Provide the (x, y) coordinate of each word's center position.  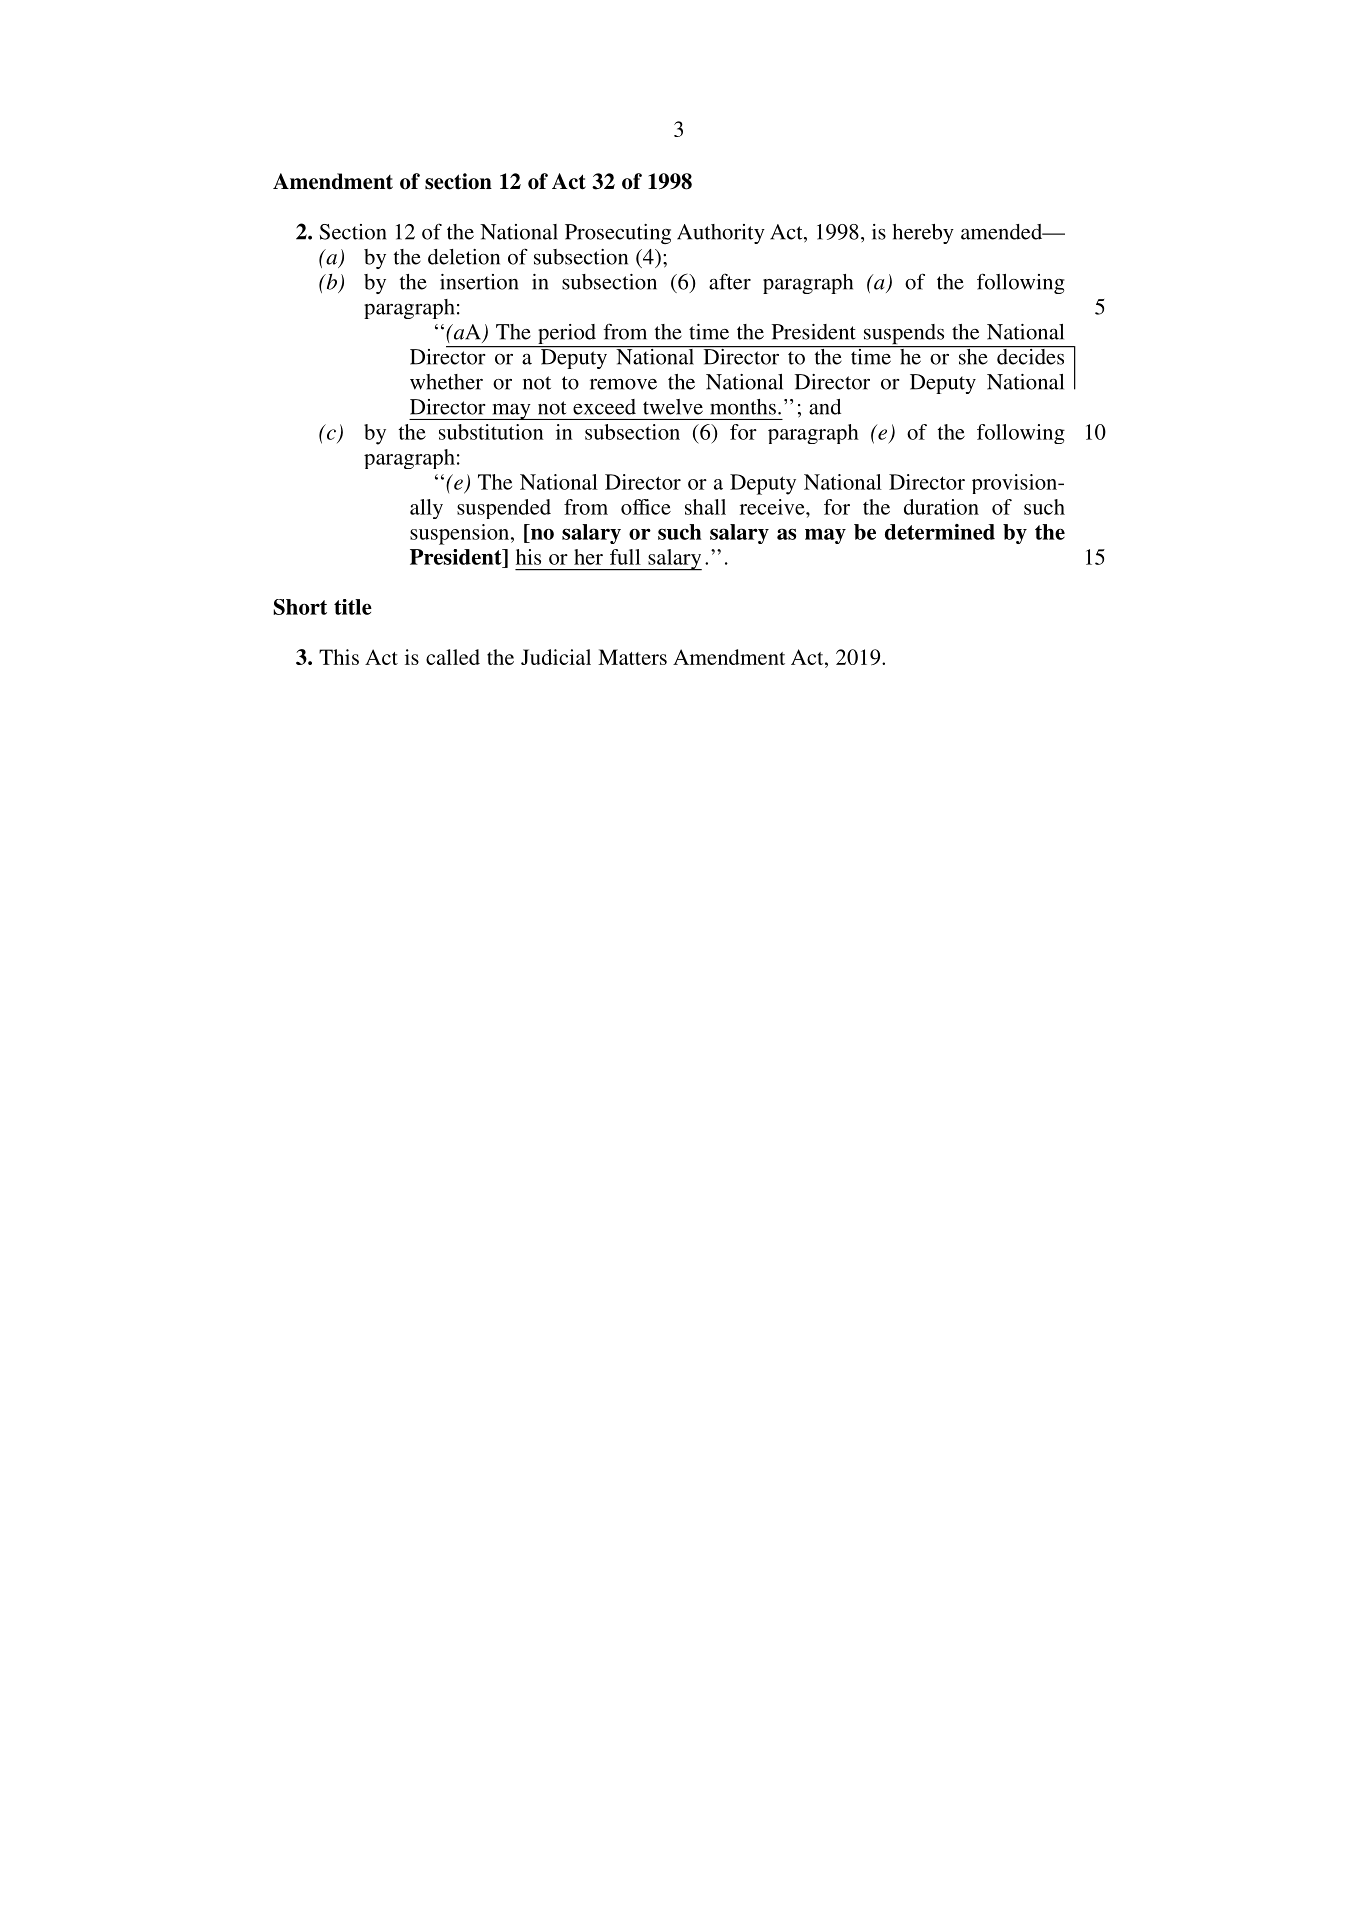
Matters (632, 657)
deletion (464, 257)
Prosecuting (618, 234)
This (339, 657)
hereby (923, 234)
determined (940, 532)
